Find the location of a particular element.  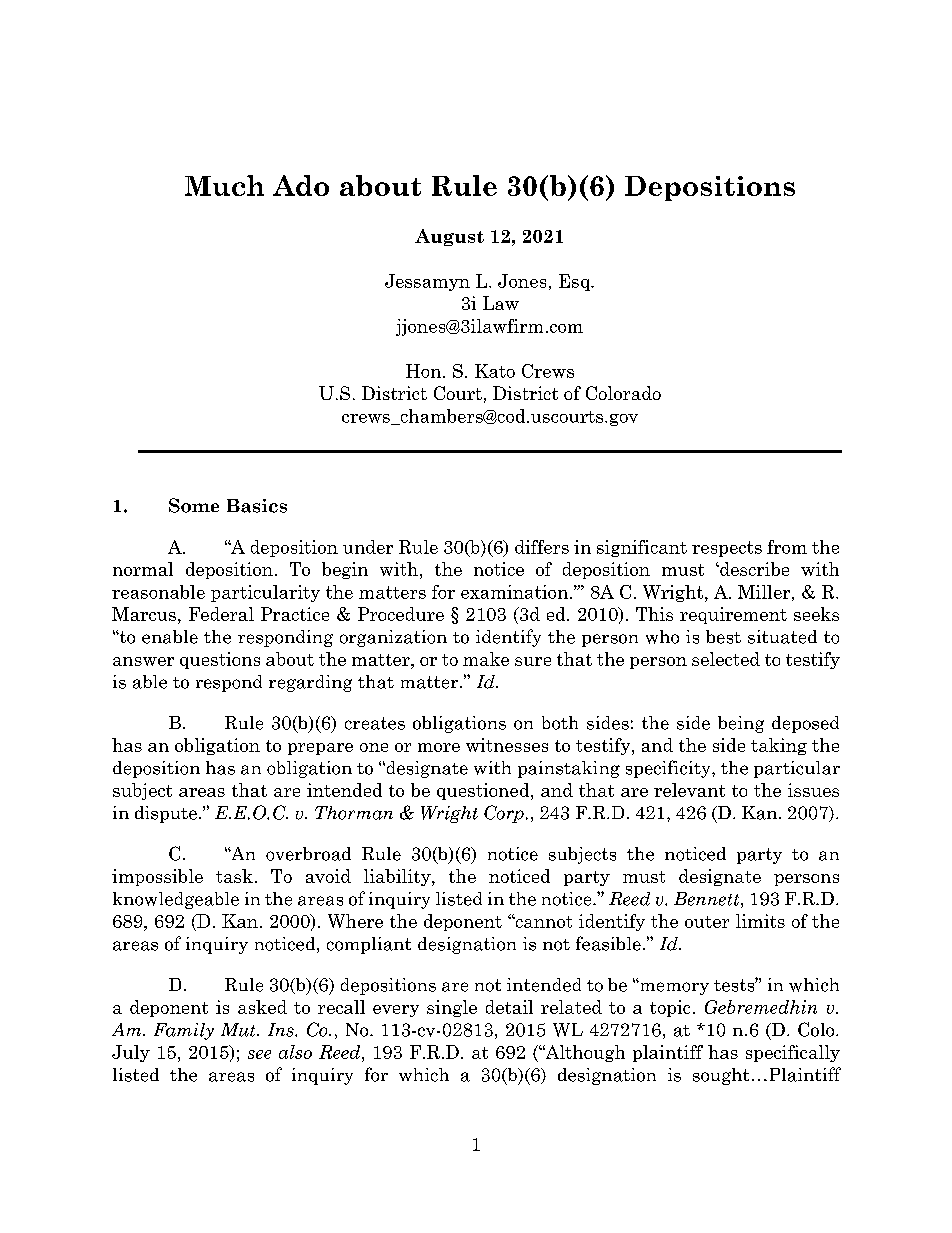

more is located at coordinates (439, 747).
